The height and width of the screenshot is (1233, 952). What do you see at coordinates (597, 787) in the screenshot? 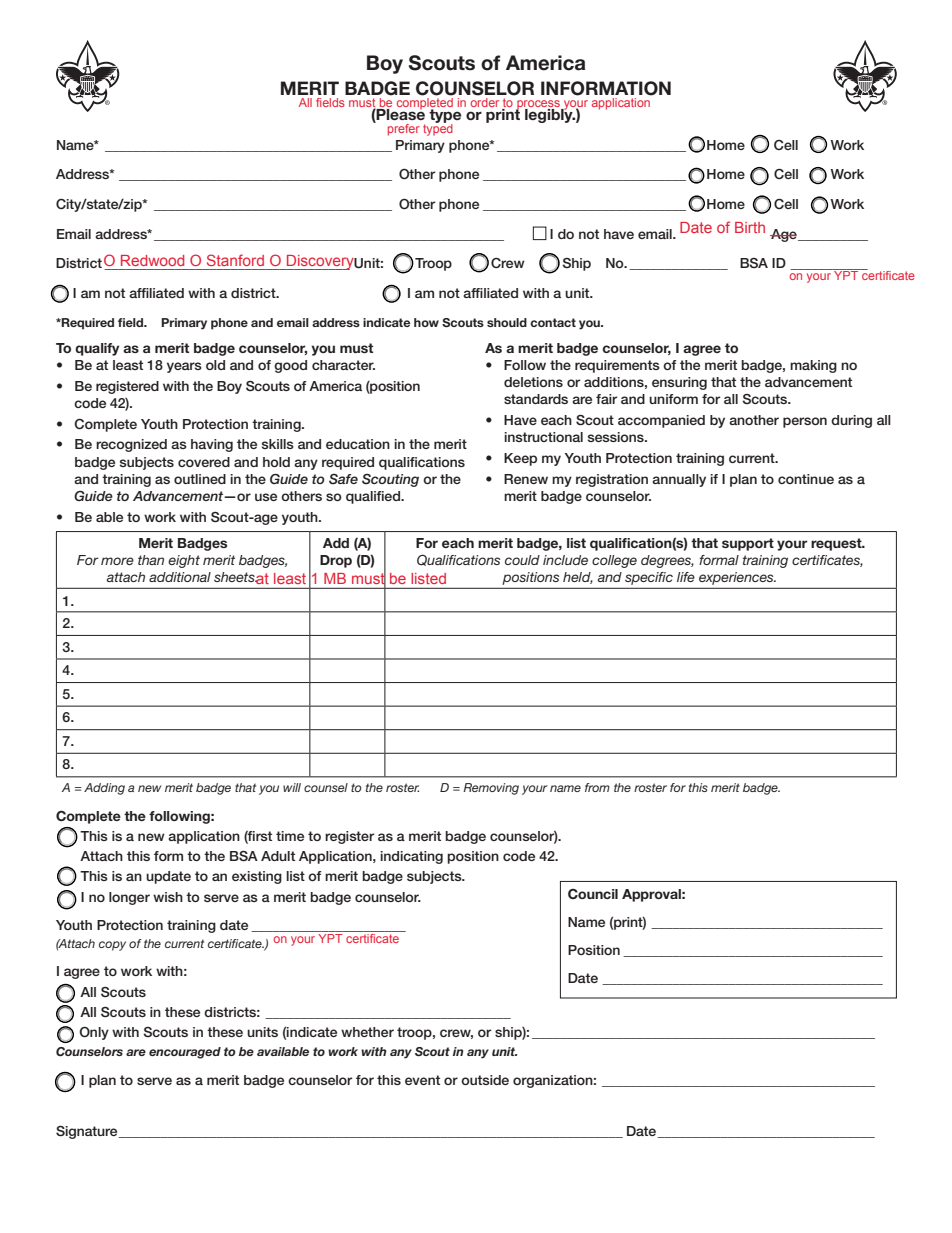
I see `from` at bounding box center [597, 787].
